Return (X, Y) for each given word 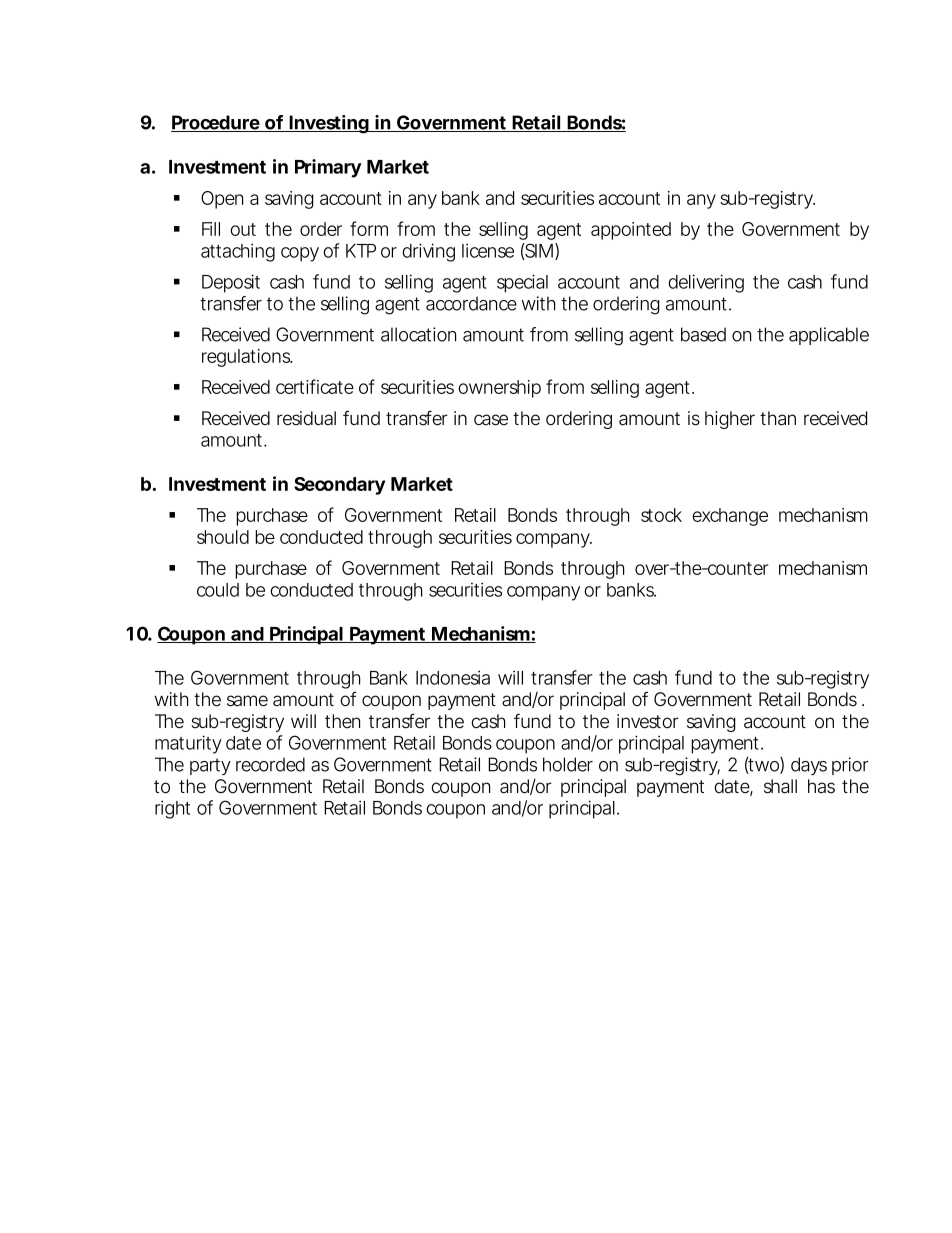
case (491, 420)
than (778, 418)
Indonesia (453, 677)
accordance (471, 303)
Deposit (231, 283)
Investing (329, 124)
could (218, 590)
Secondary (339, 486)
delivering (706, 283)
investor (648, 721)
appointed (631, 231)
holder (568, 764)
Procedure (216, 123)
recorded (270, 764)
